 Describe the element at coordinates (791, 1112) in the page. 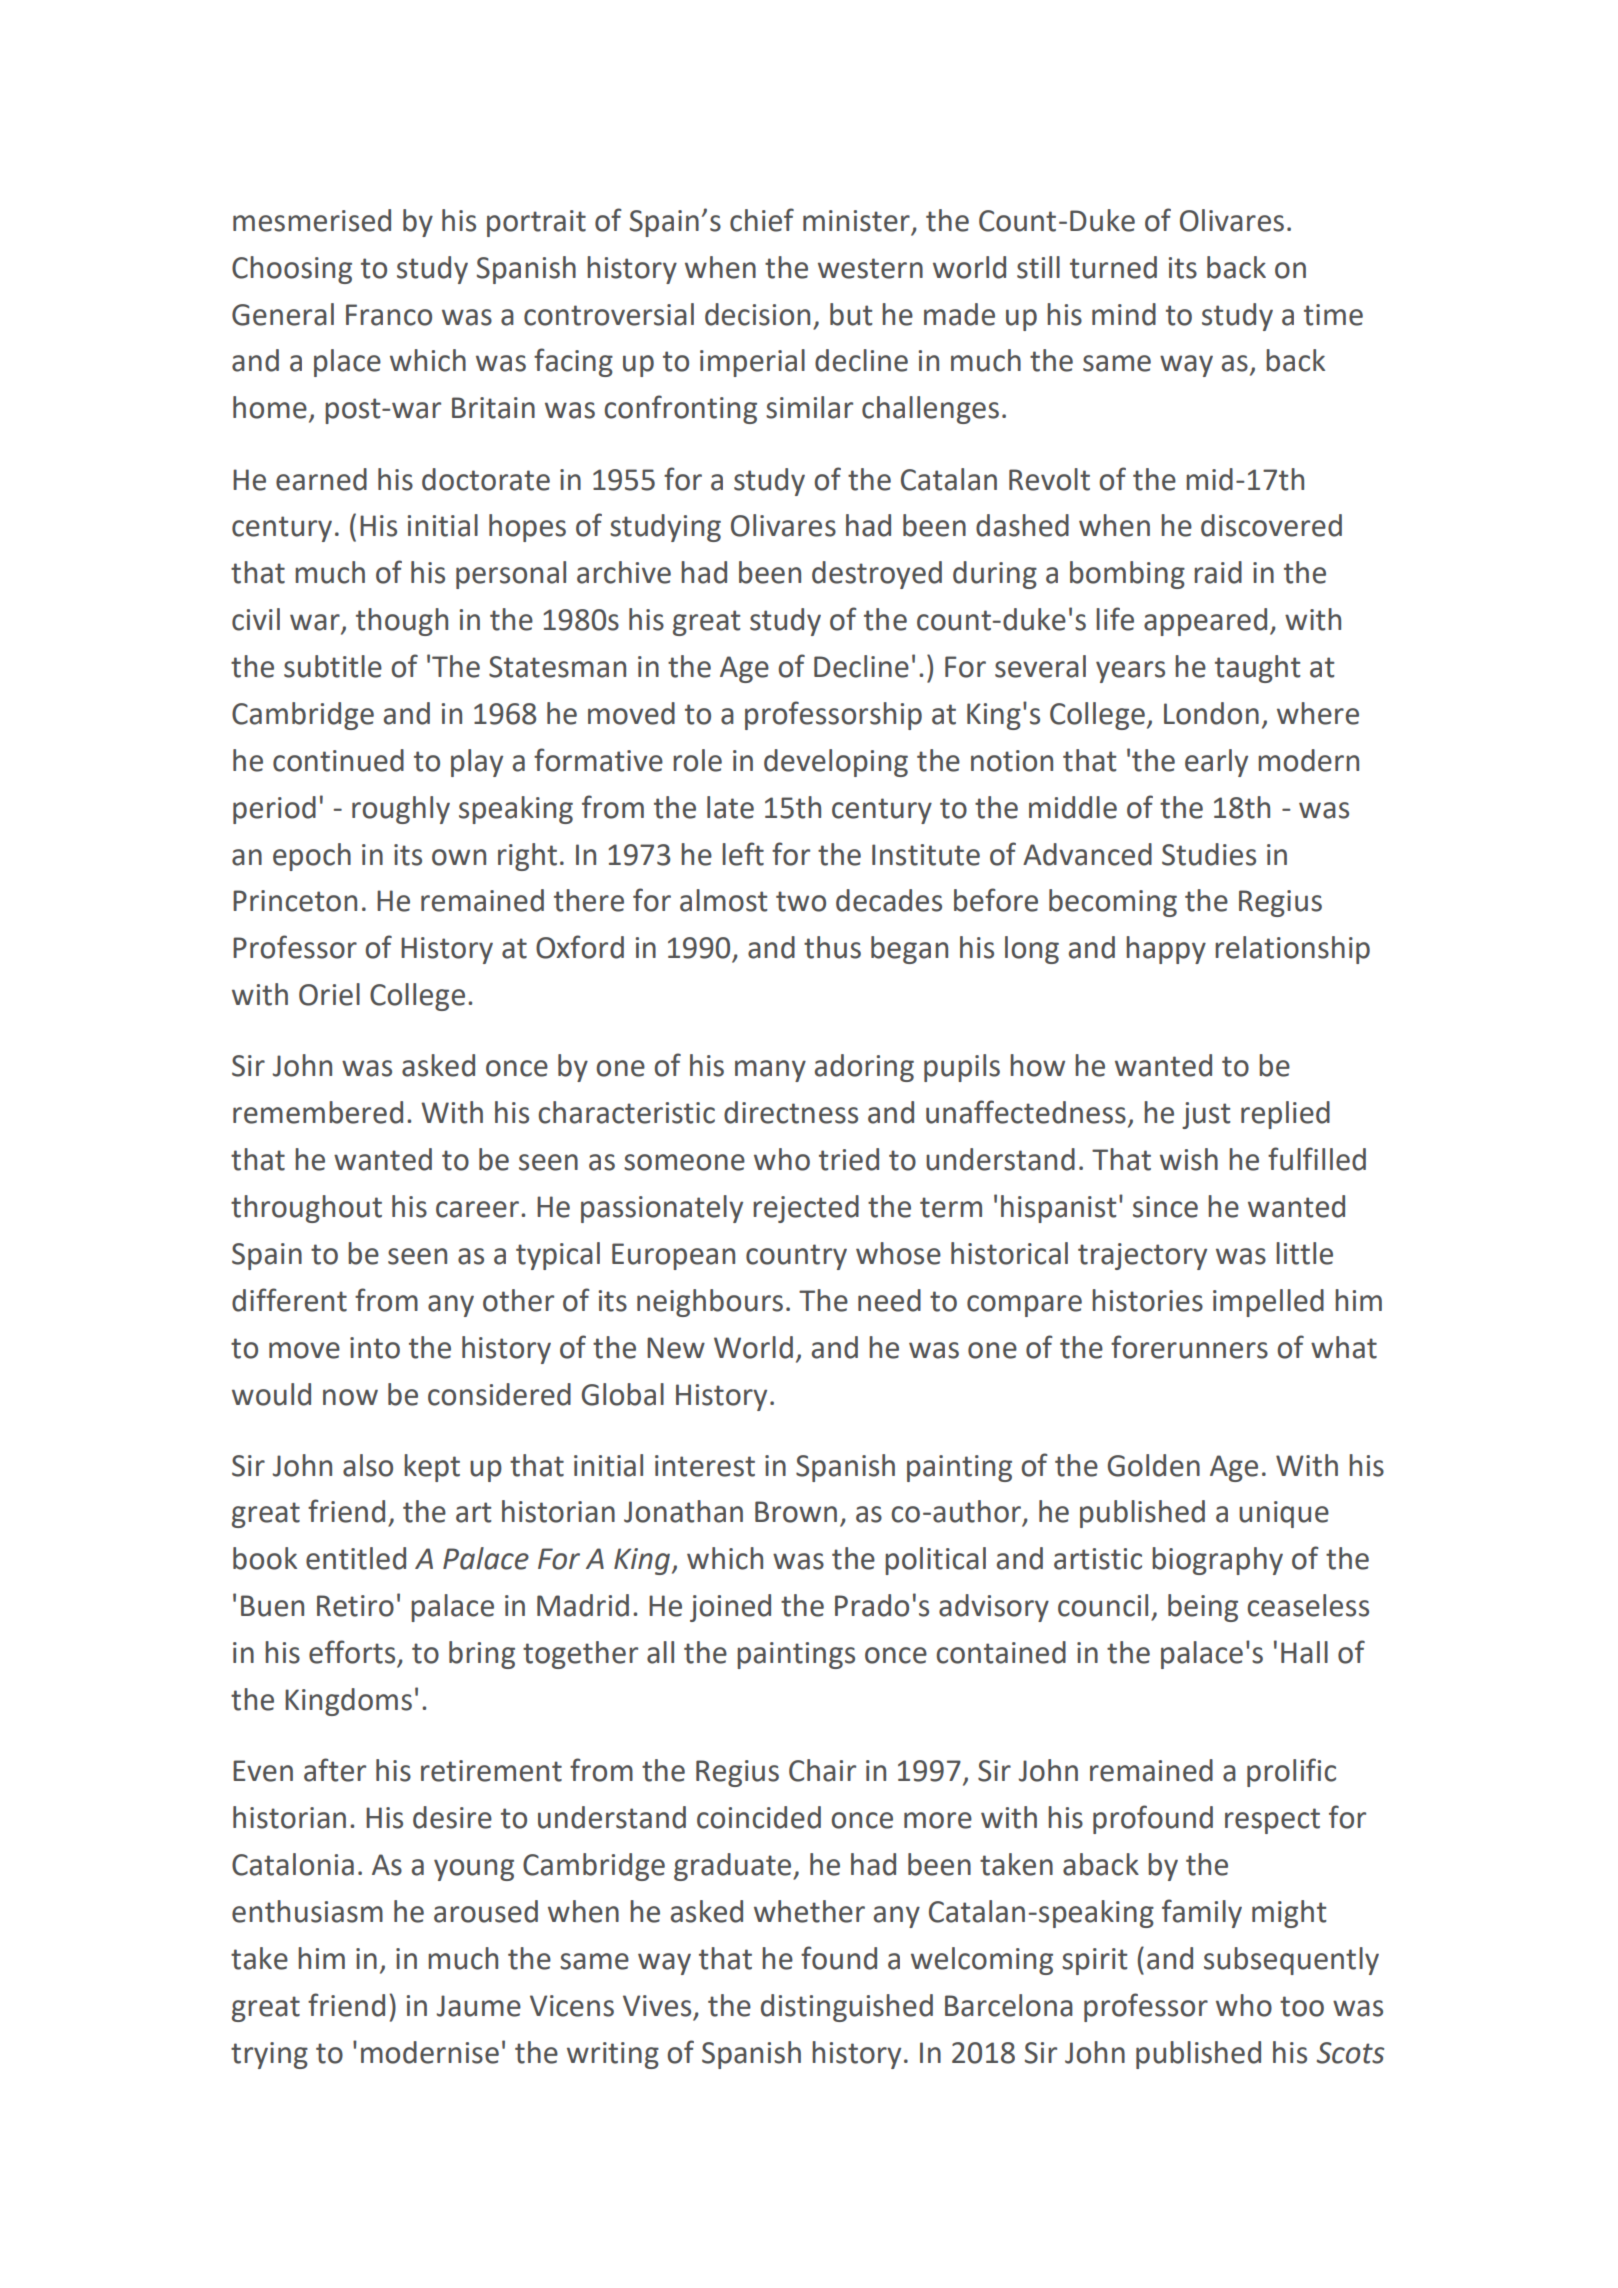

I see `directness` at that location.
